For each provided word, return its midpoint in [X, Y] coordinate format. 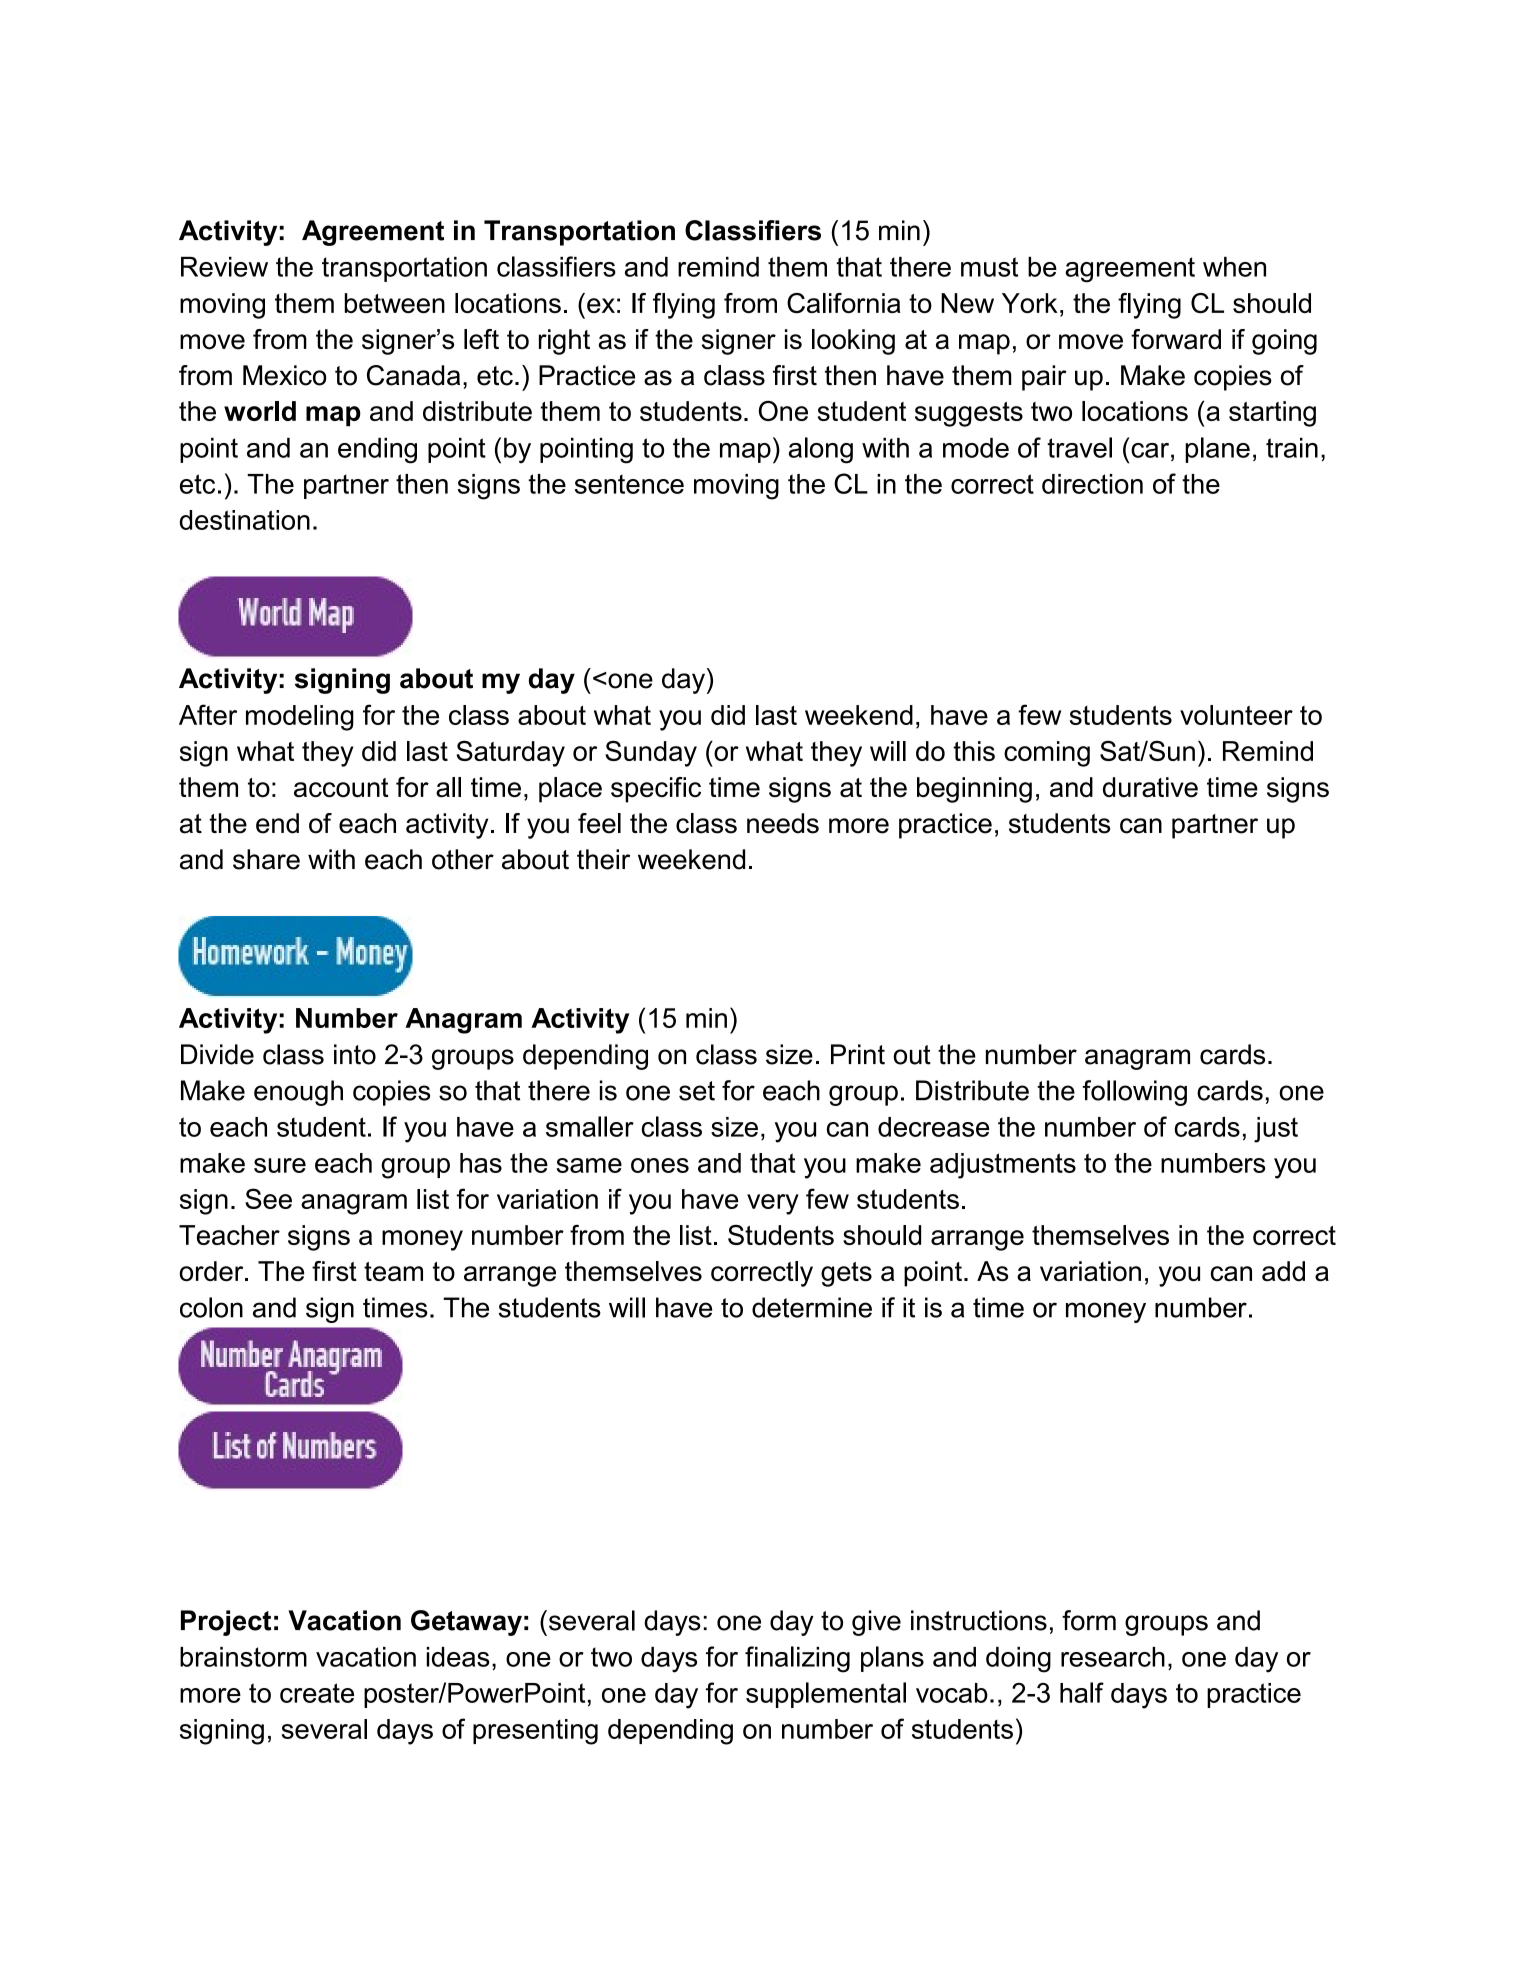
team [393, 1271]
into [355, 1054]
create [317, 1693]
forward [1176, 339]
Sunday [651, 754]
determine [812, 1307]
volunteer [1236, 715]
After [208, 714]
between [395, 303]
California [844, 303]
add [1283, 1271]
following [1135, 1093]
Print [858, 1054]
